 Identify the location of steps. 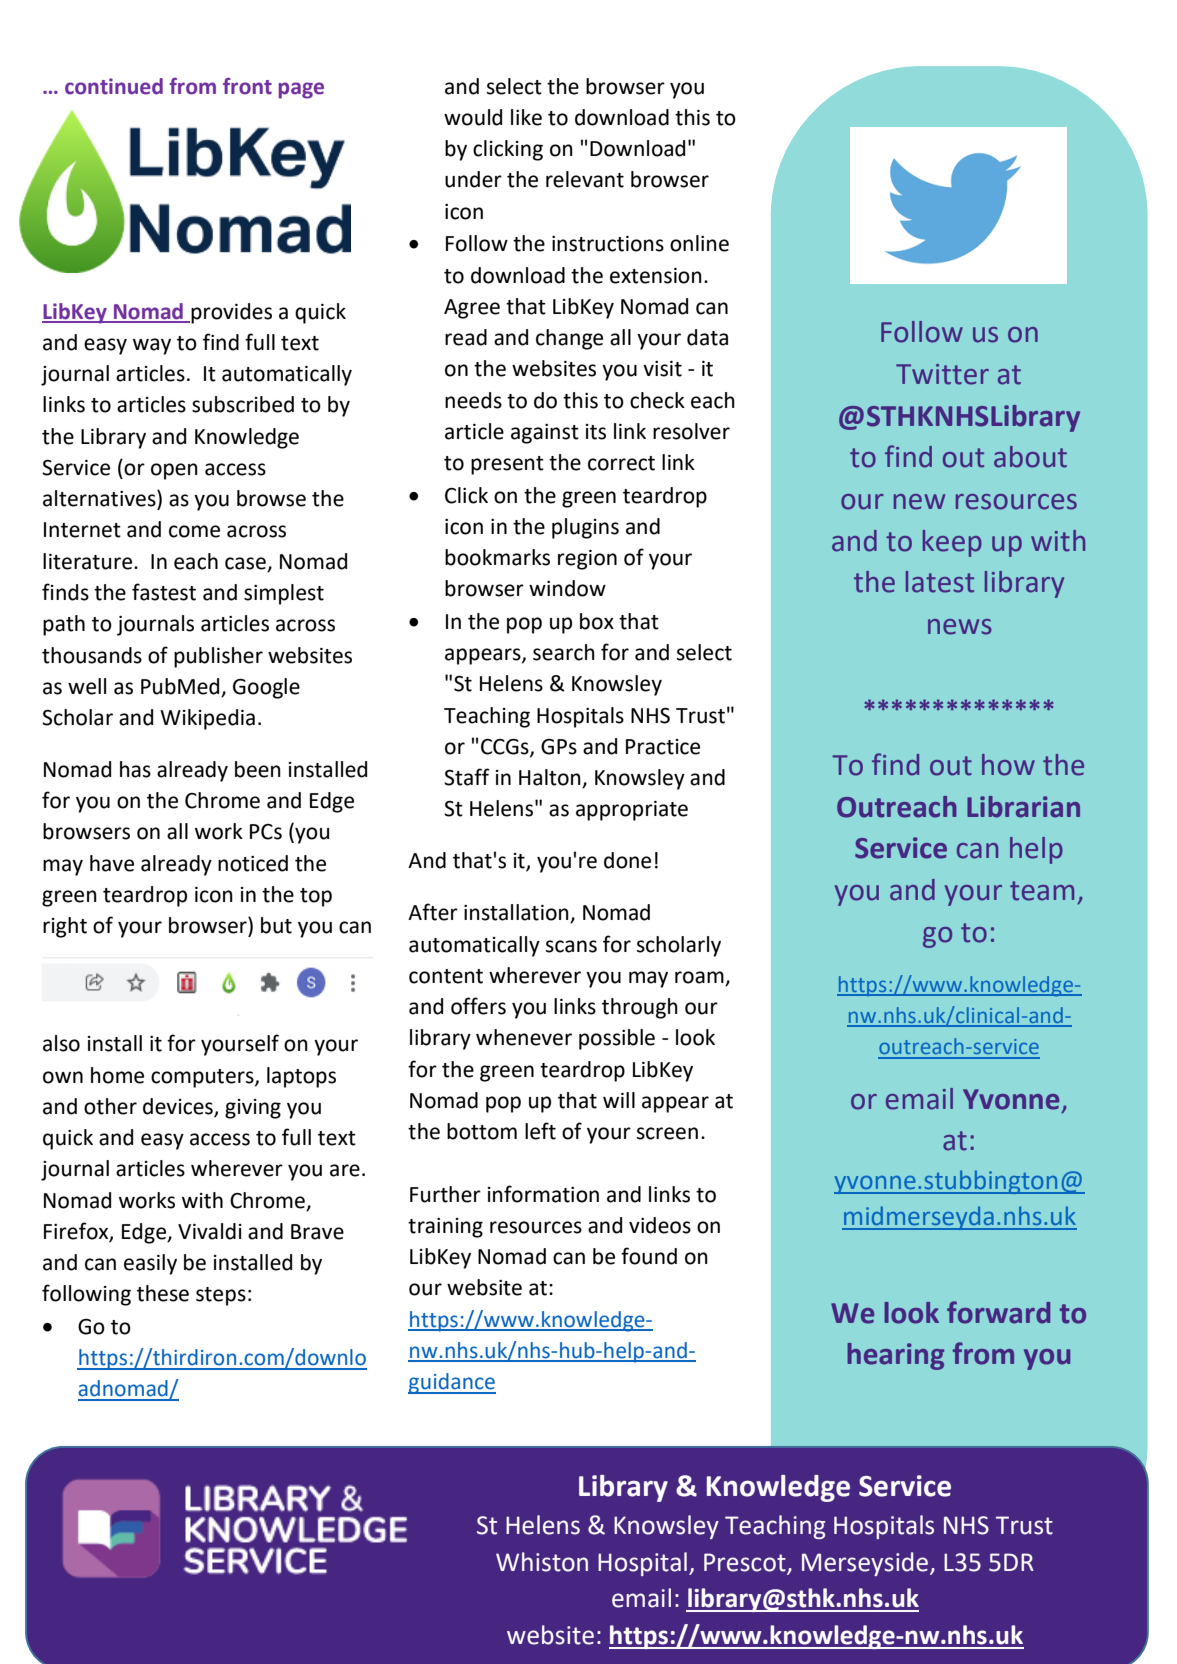
(221, 1296).
